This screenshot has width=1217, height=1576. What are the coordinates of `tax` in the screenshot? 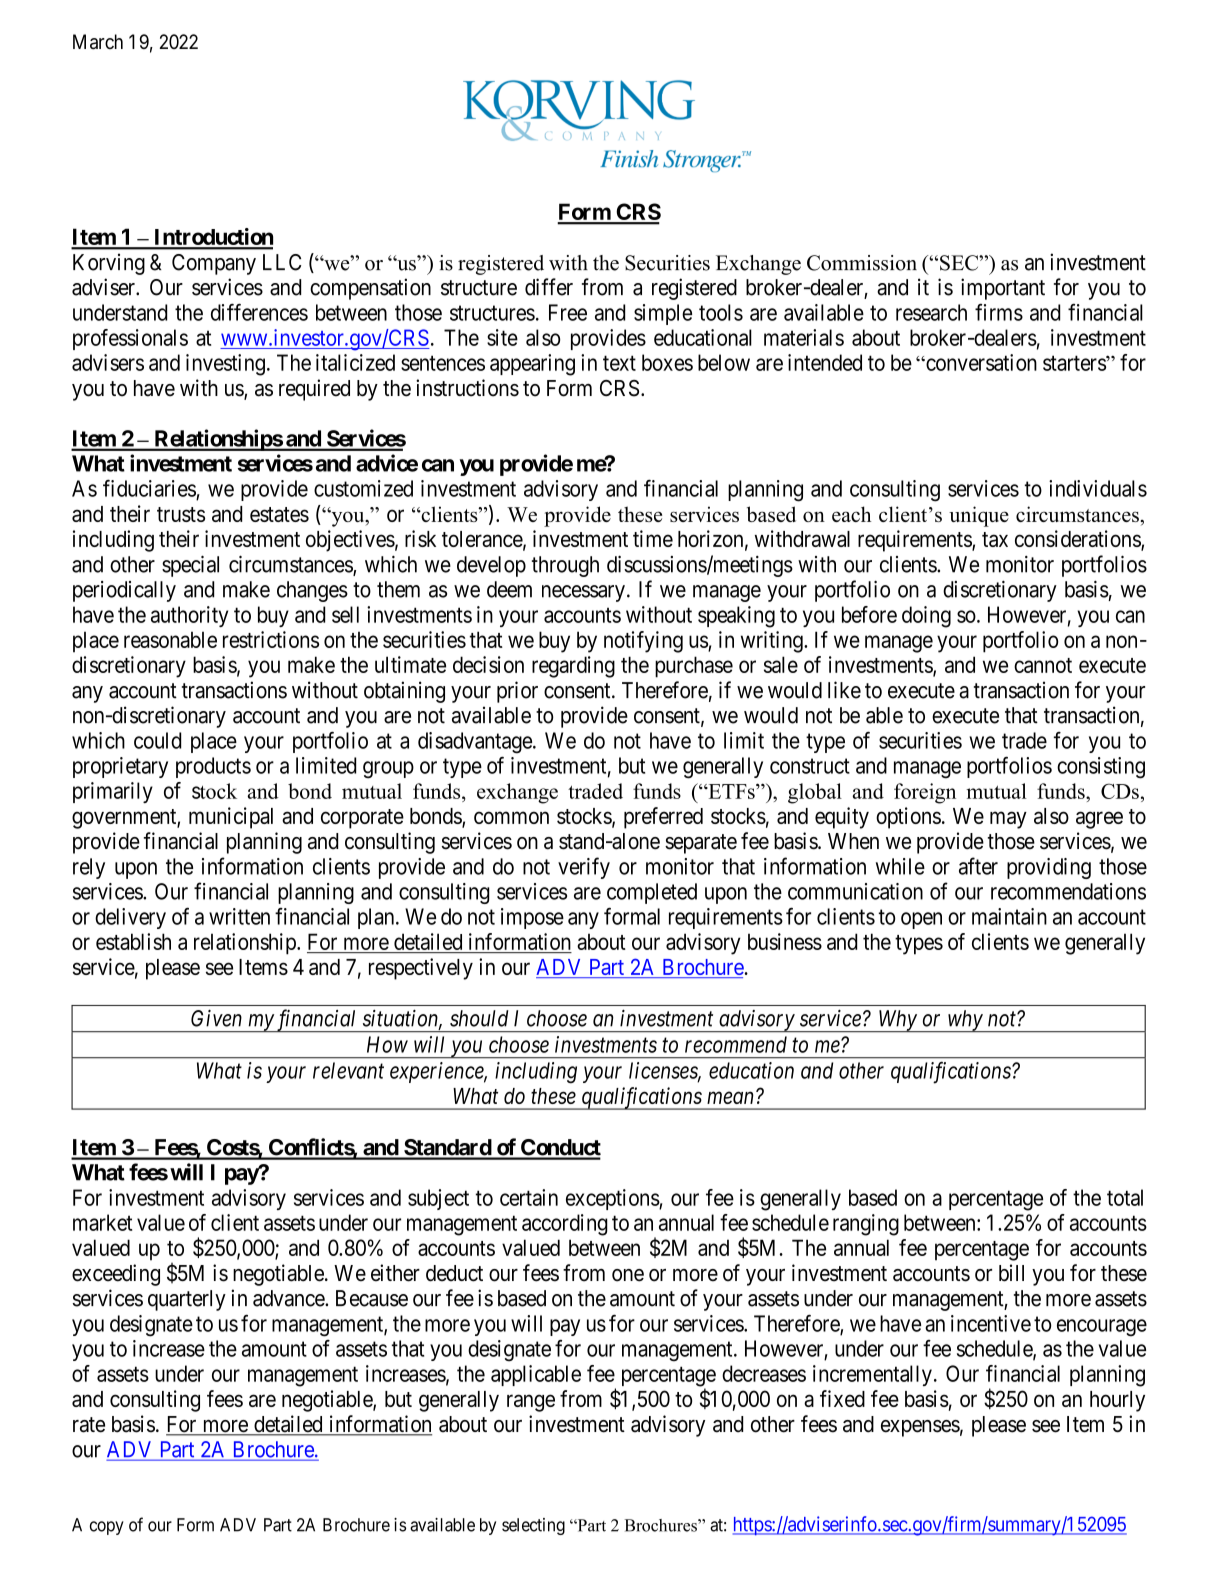 It's located at (995, 539).
